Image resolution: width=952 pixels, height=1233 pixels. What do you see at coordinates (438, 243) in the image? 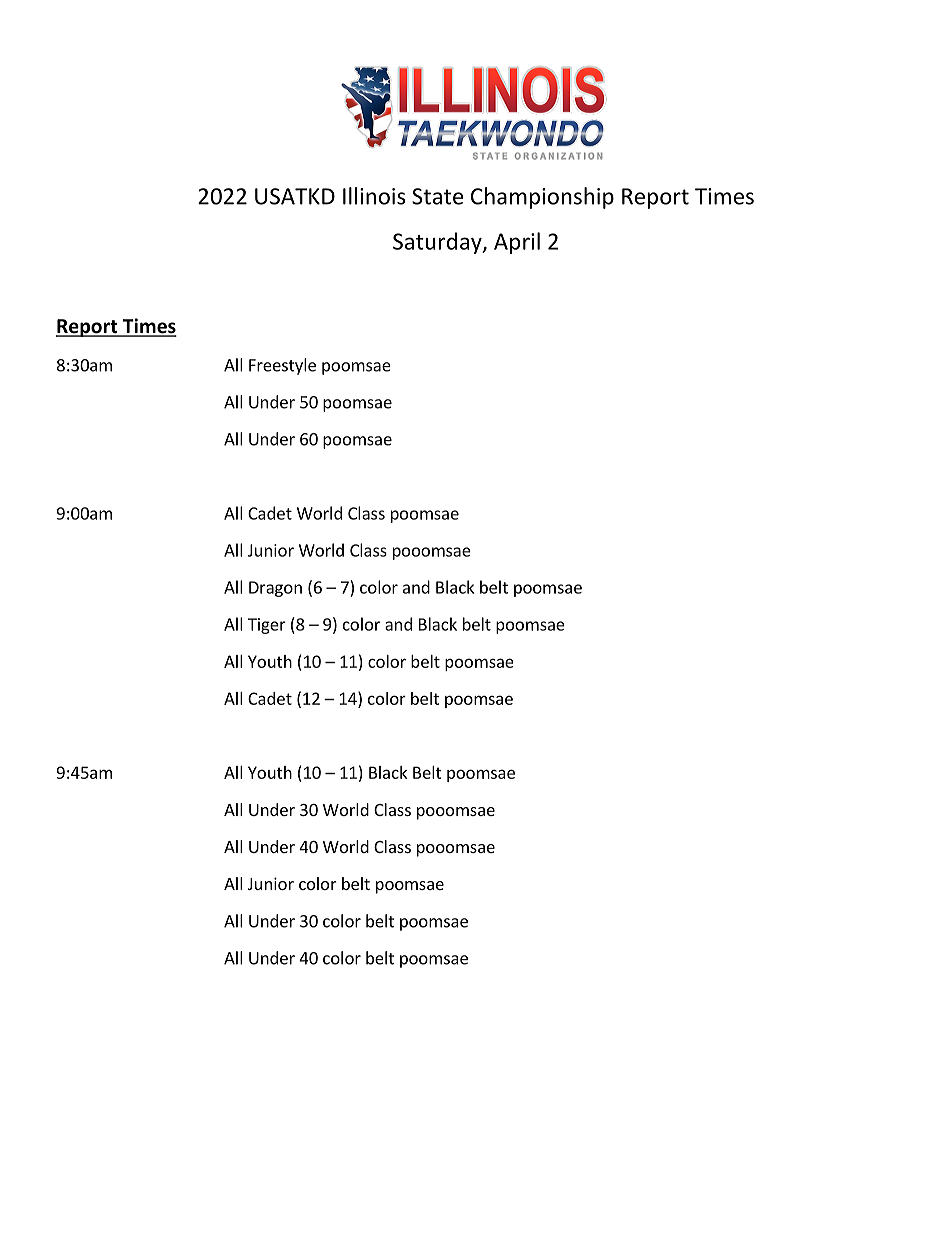
I see `Saturday` at bounding box center [438, 243].
